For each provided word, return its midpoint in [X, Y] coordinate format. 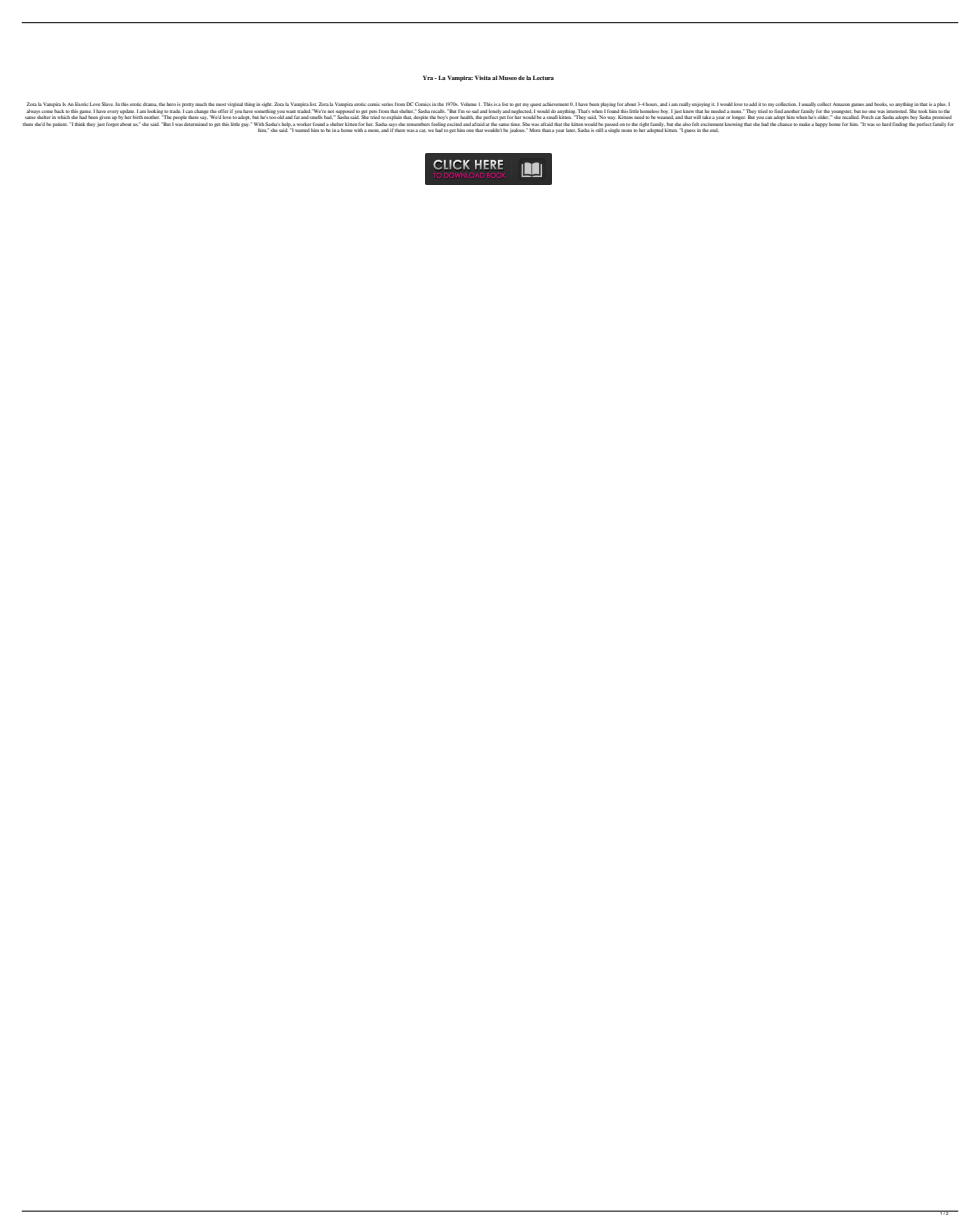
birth [138, 117]
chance [784, 124]
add [753, 104]
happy [821, 124]
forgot [112, 124]
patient [60, 124]
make [805, 124]
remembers [418, 124]
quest [536, 106]
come [47, 111]
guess [690, 131]
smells [316, 117]
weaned [665, 117]
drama [150, 104]
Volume [469, 104]
